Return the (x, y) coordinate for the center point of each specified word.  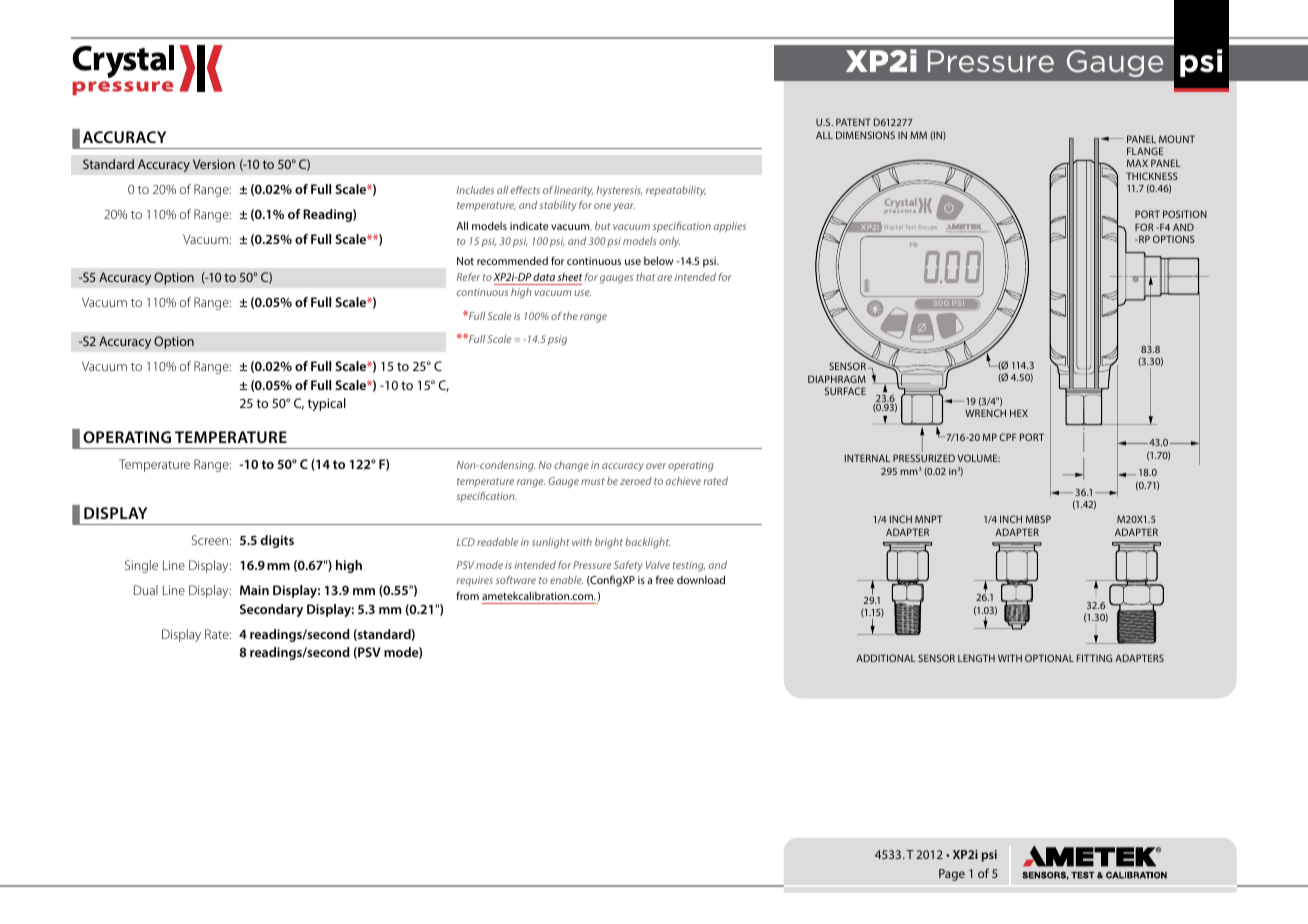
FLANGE (1145, 151)
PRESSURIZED (924, 458)
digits (277, 541)
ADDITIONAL (886, 658)
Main (254, 590)
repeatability (676, 191)
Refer (468, 277)
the (570, 316)
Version (214, 164)
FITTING (1094, 658)
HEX (1019, 413)
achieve (683, 481)
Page (952, 875)
